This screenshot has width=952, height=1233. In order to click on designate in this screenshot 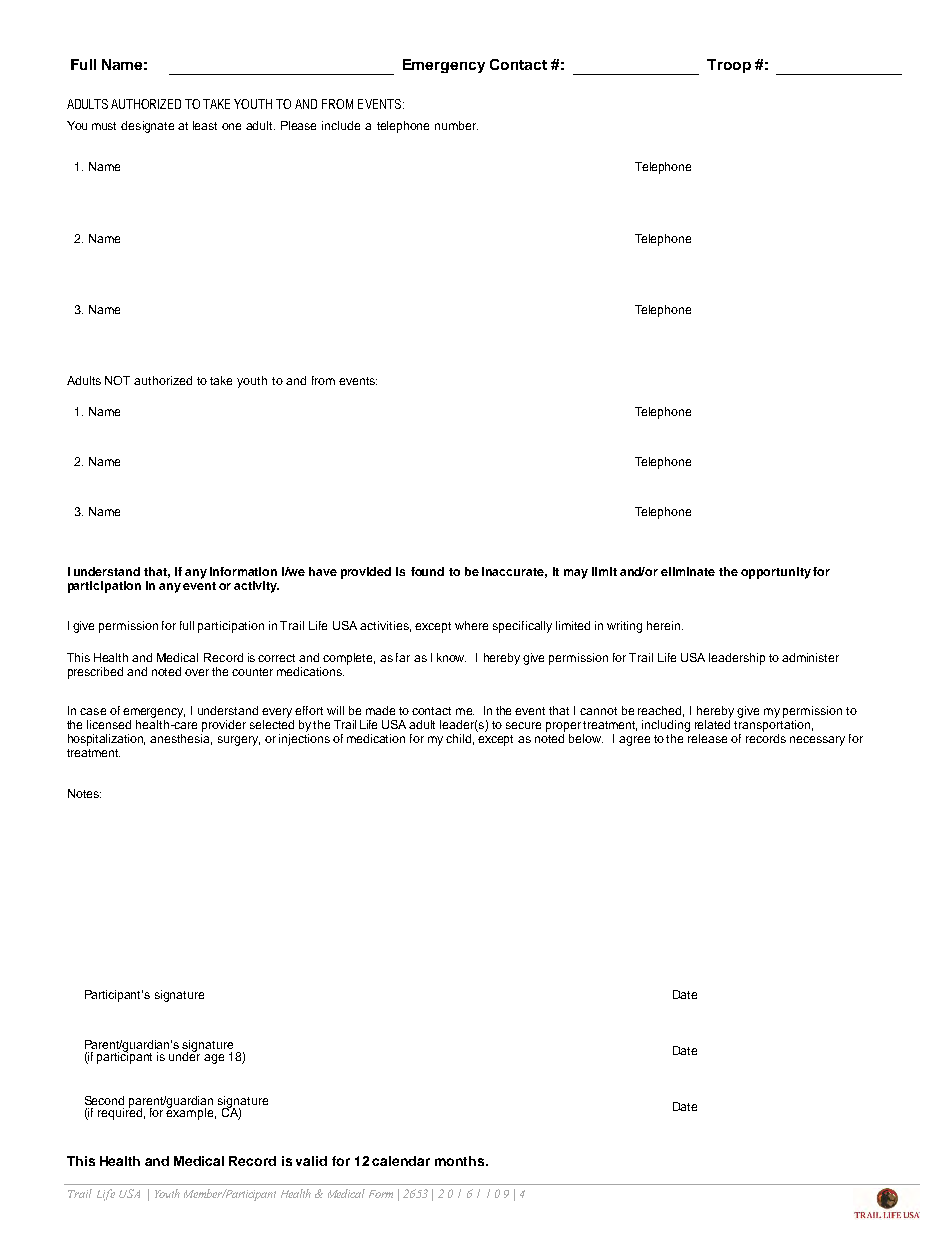, I will do `click(147, 127)`.
